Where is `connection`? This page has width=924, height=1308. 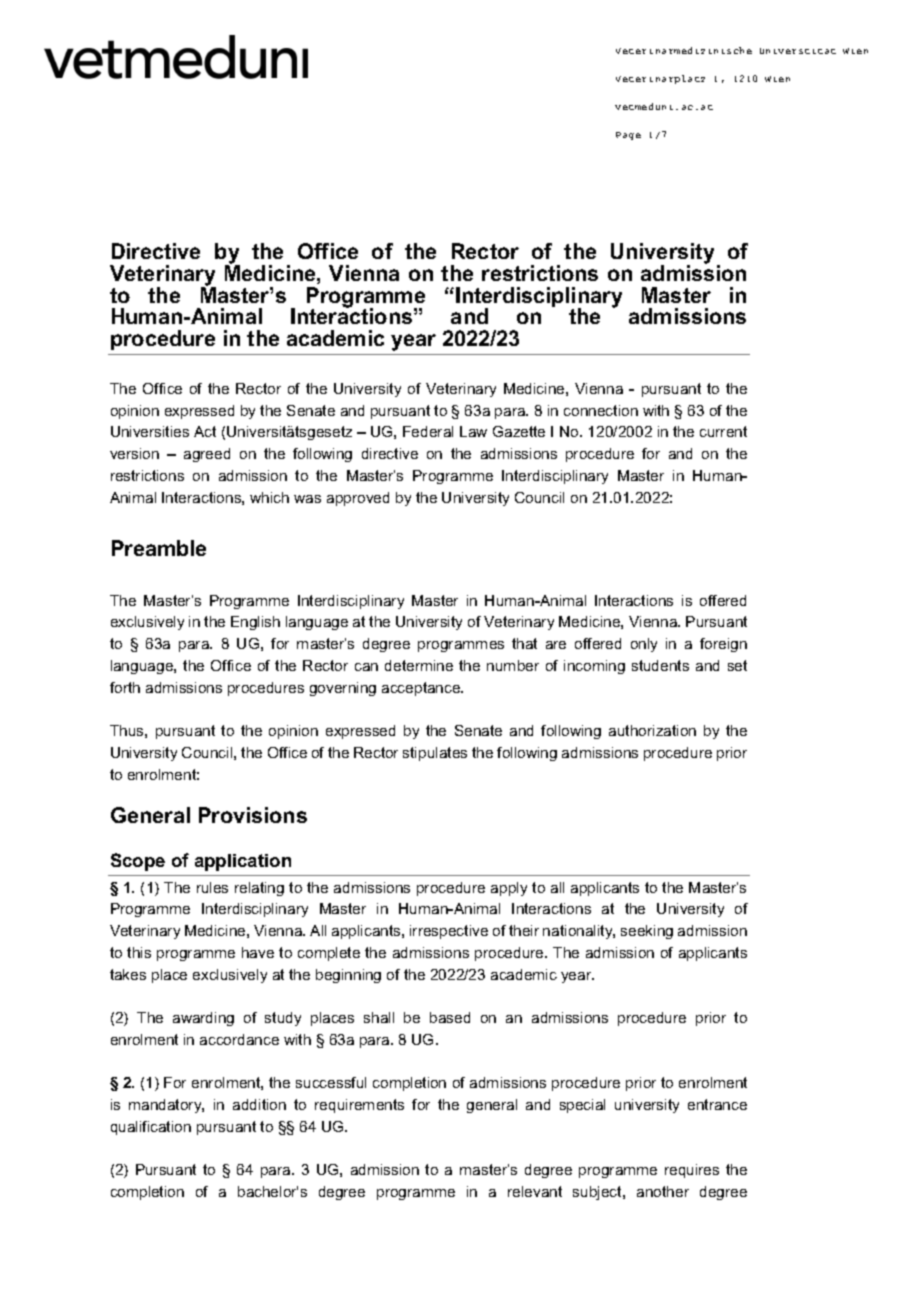 connection is located at coordinates (601, 410).
